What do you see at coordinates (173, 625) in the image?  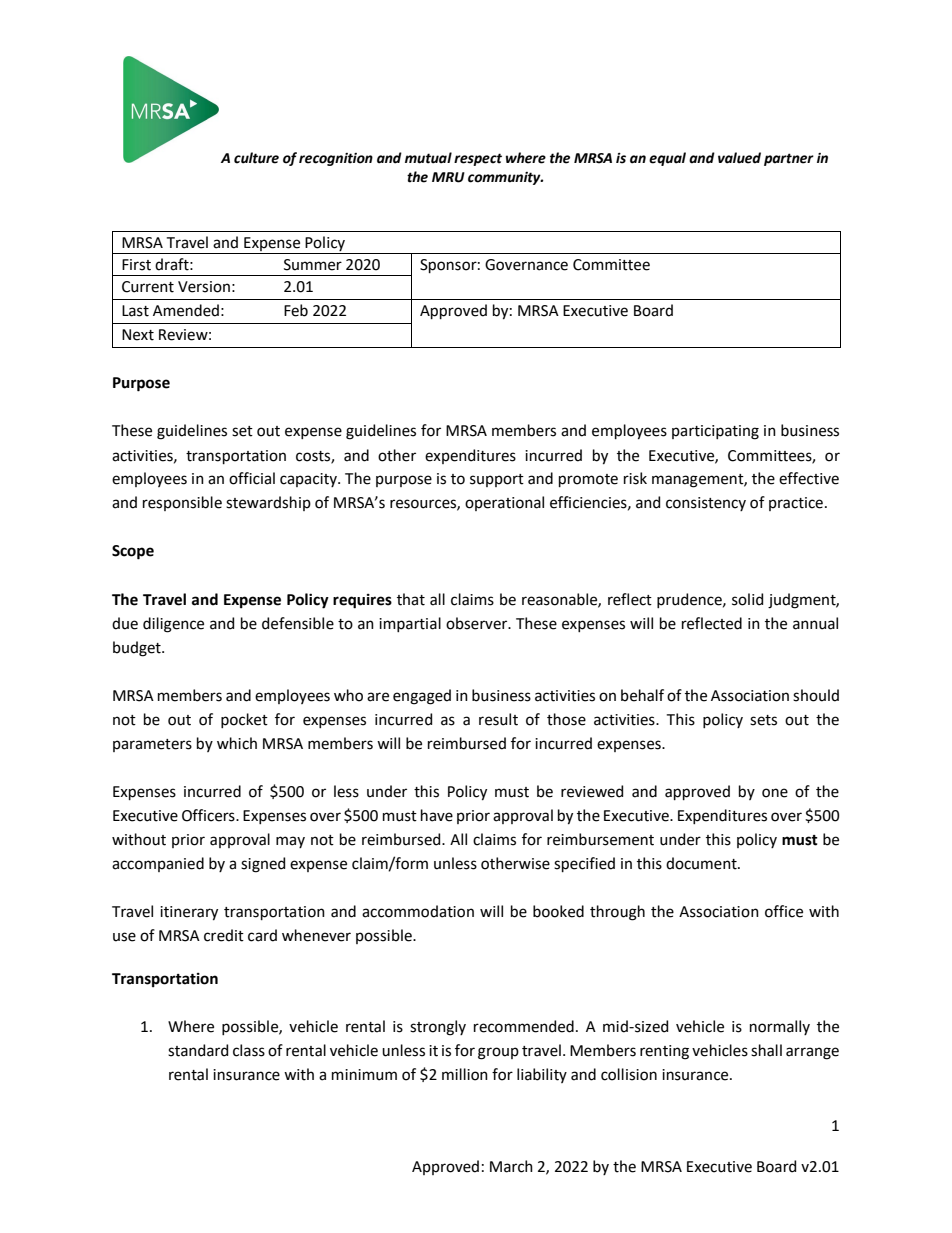 I see `diligence` at bounding box center [173, 625].
